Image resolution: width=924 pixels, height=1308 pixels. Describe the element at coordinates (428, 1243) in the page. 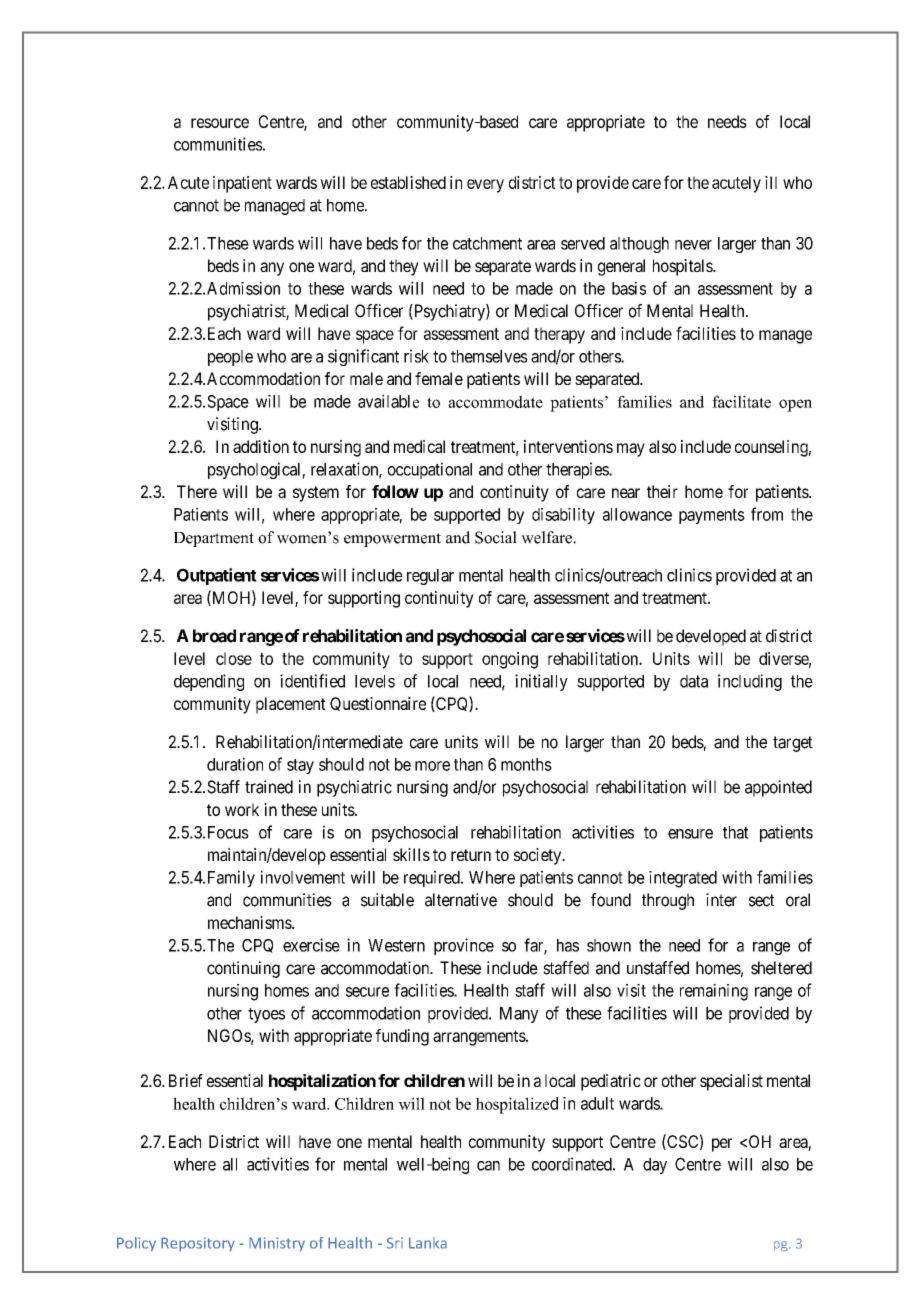

I see `Lanka` at that location.
